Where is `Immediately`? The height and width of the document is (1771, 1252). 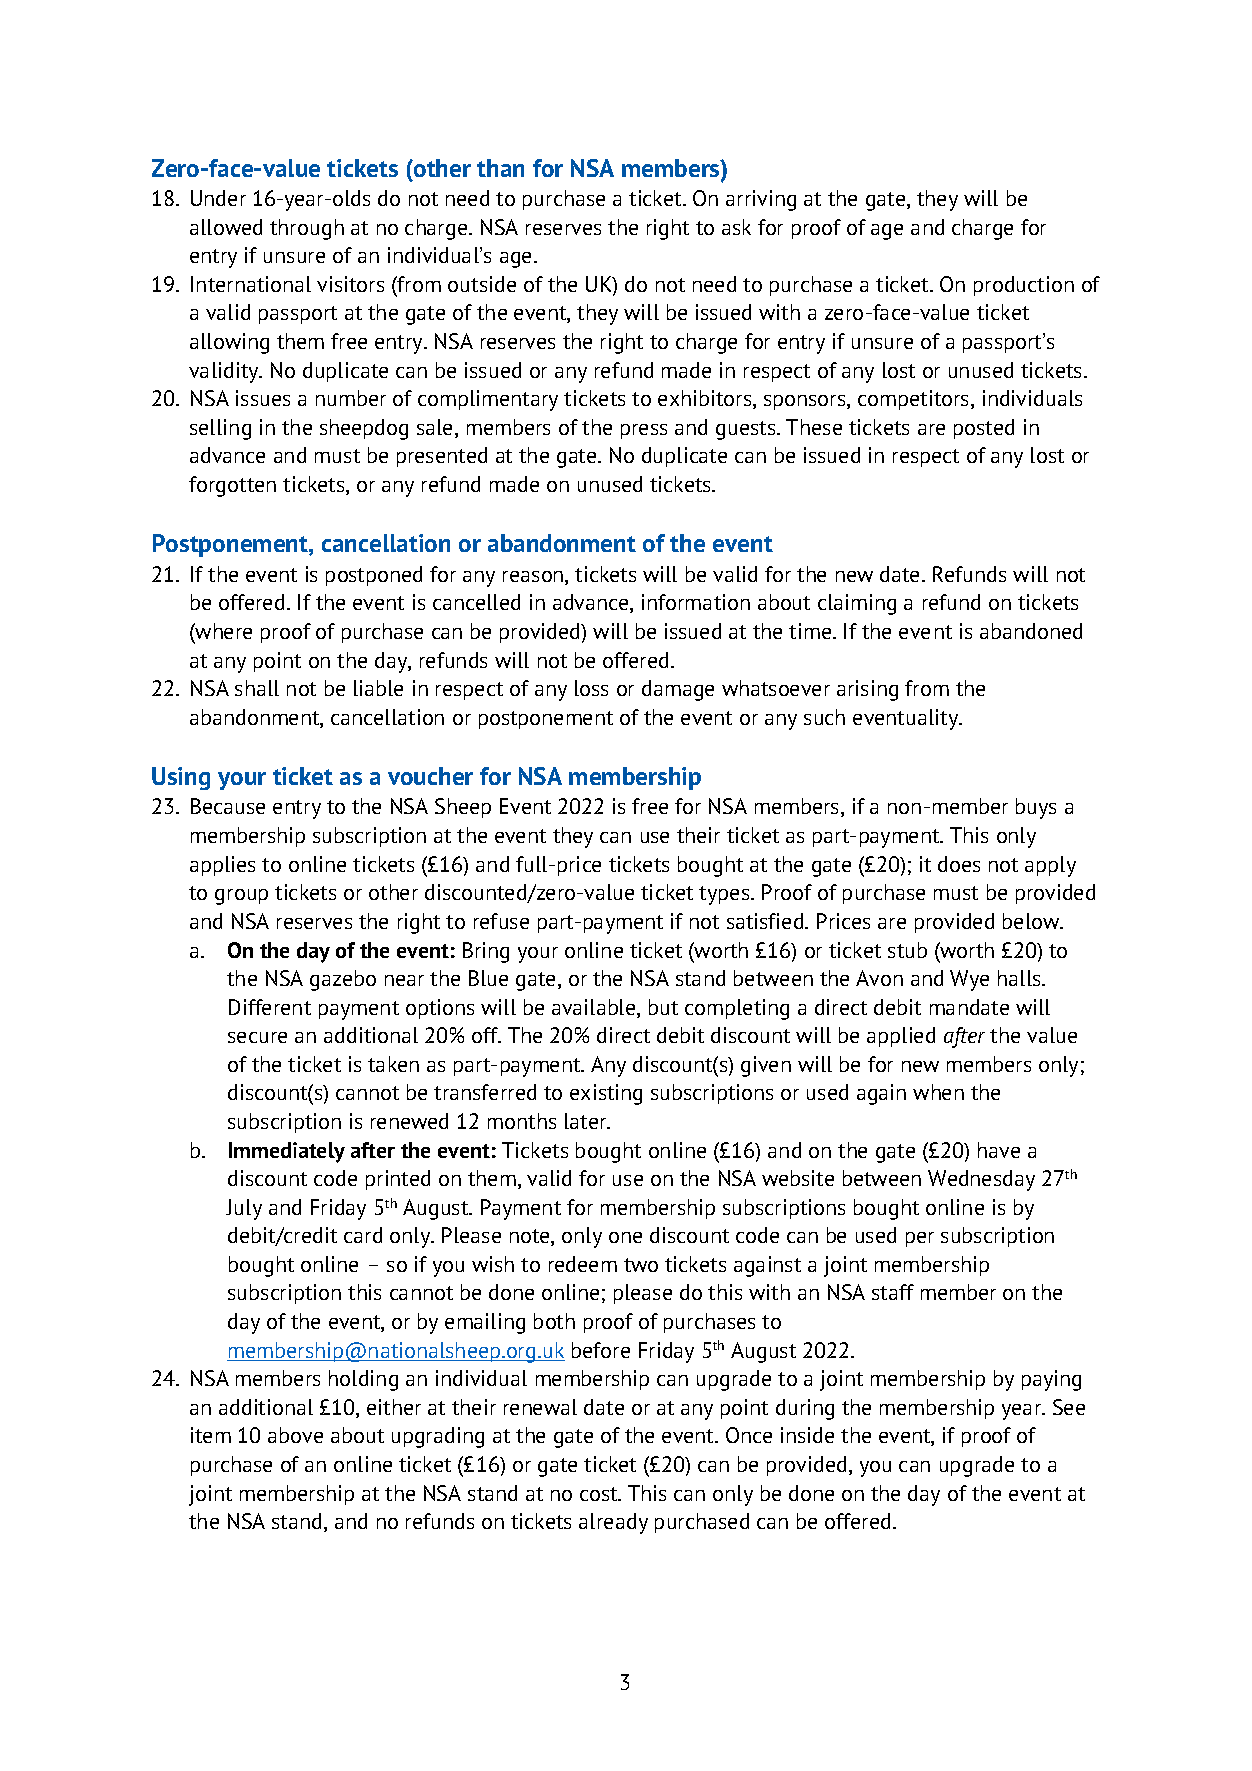 Immediately is located at coordinates (287, 1152).
